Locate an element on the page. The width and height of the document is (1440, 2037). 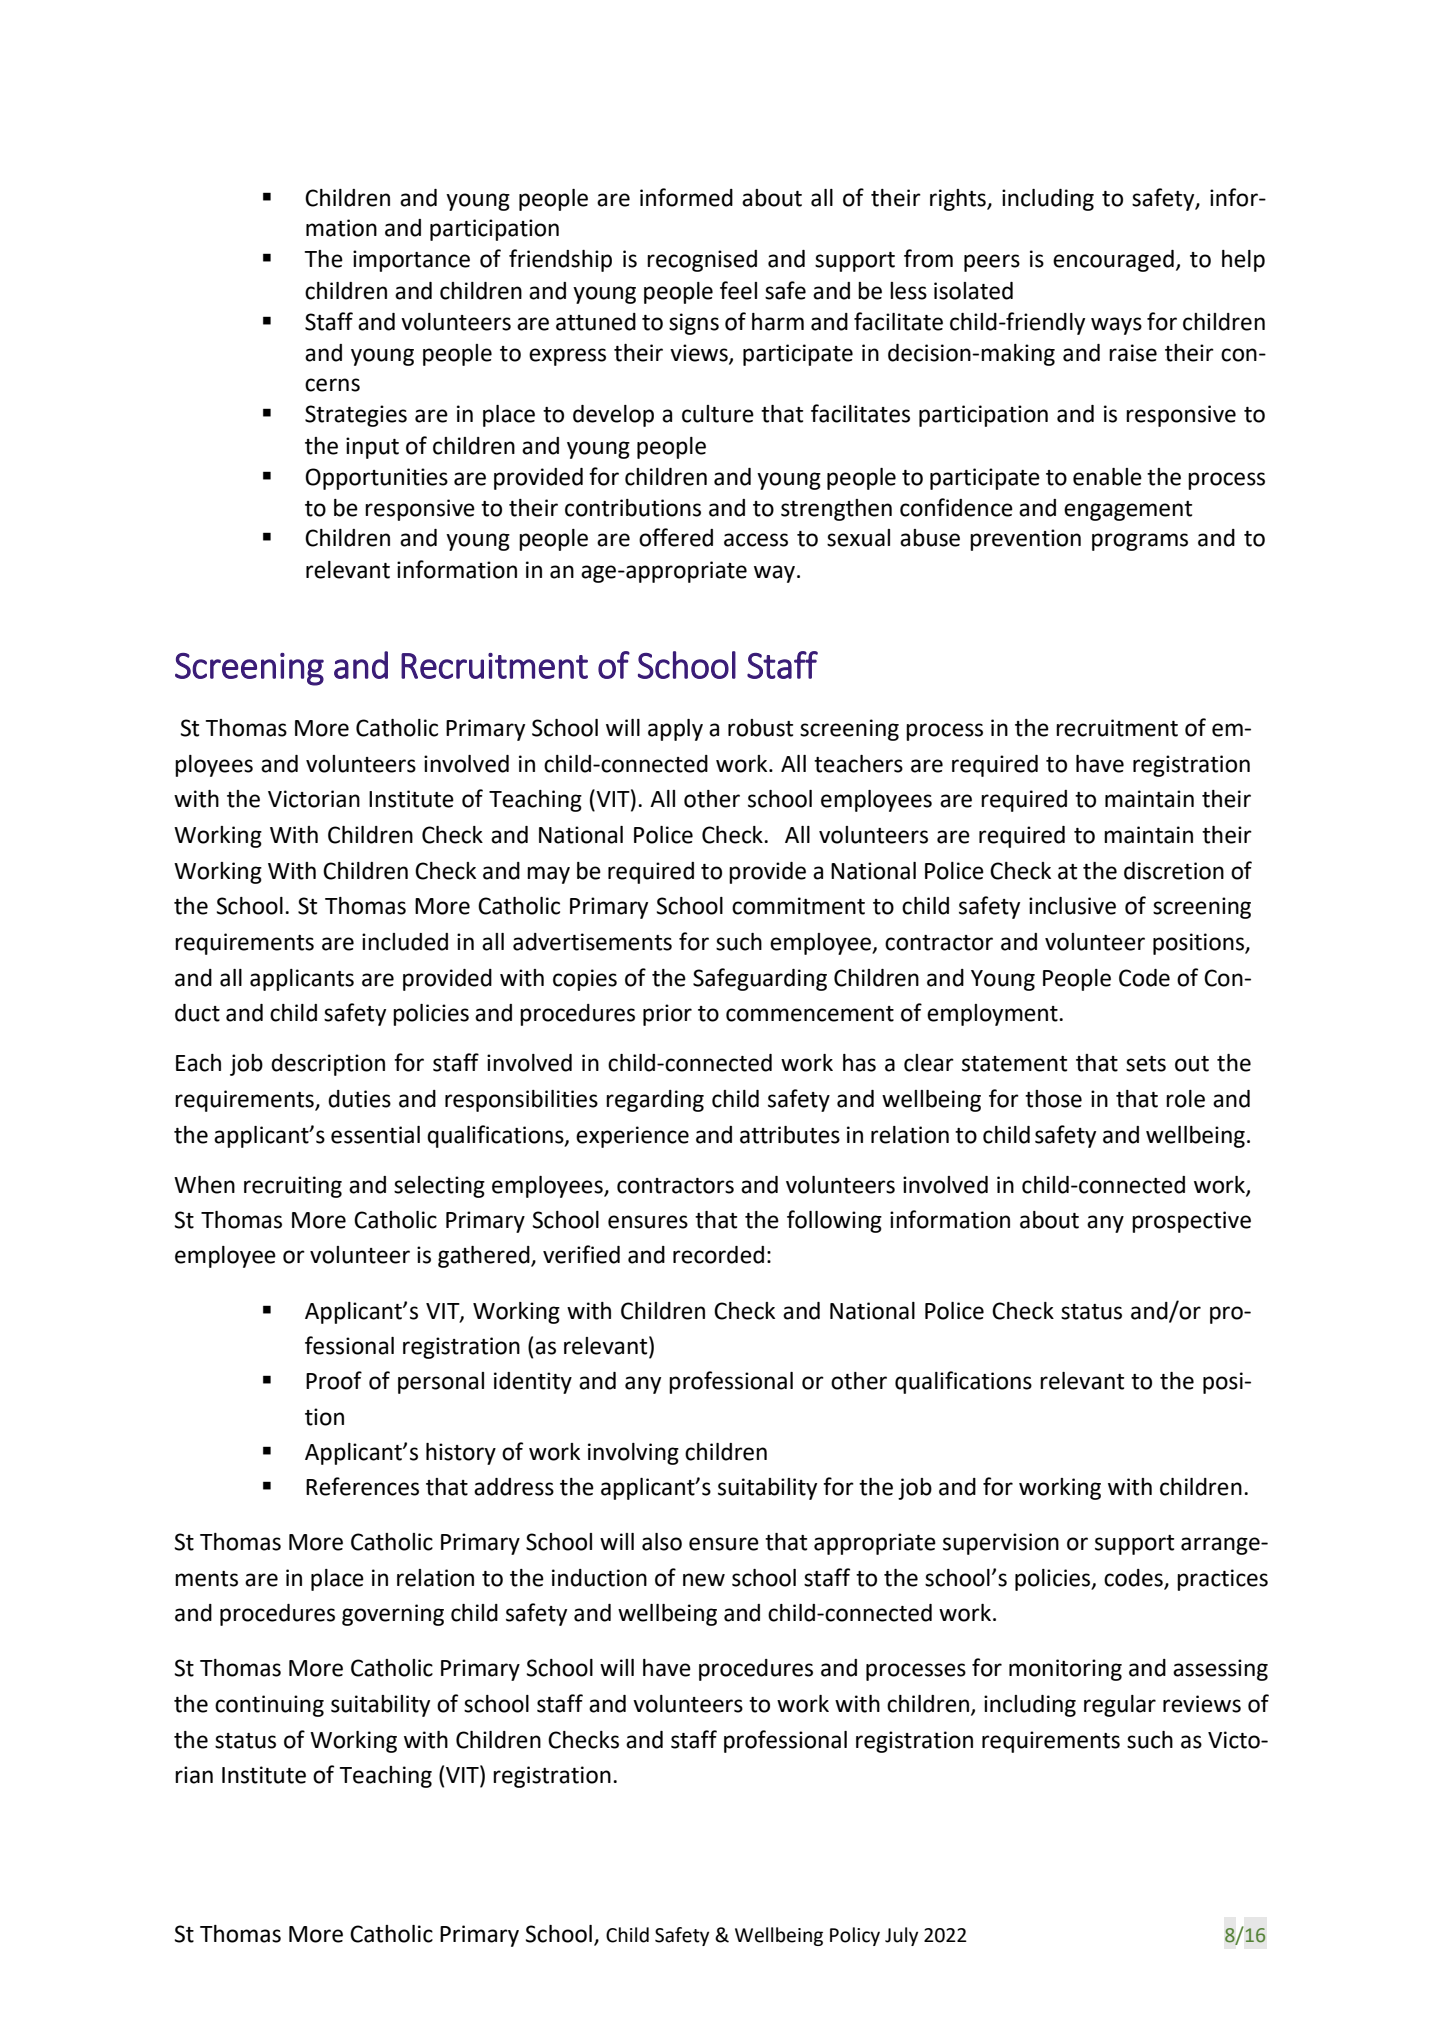
duties is located at coordinates (359, 1099).
